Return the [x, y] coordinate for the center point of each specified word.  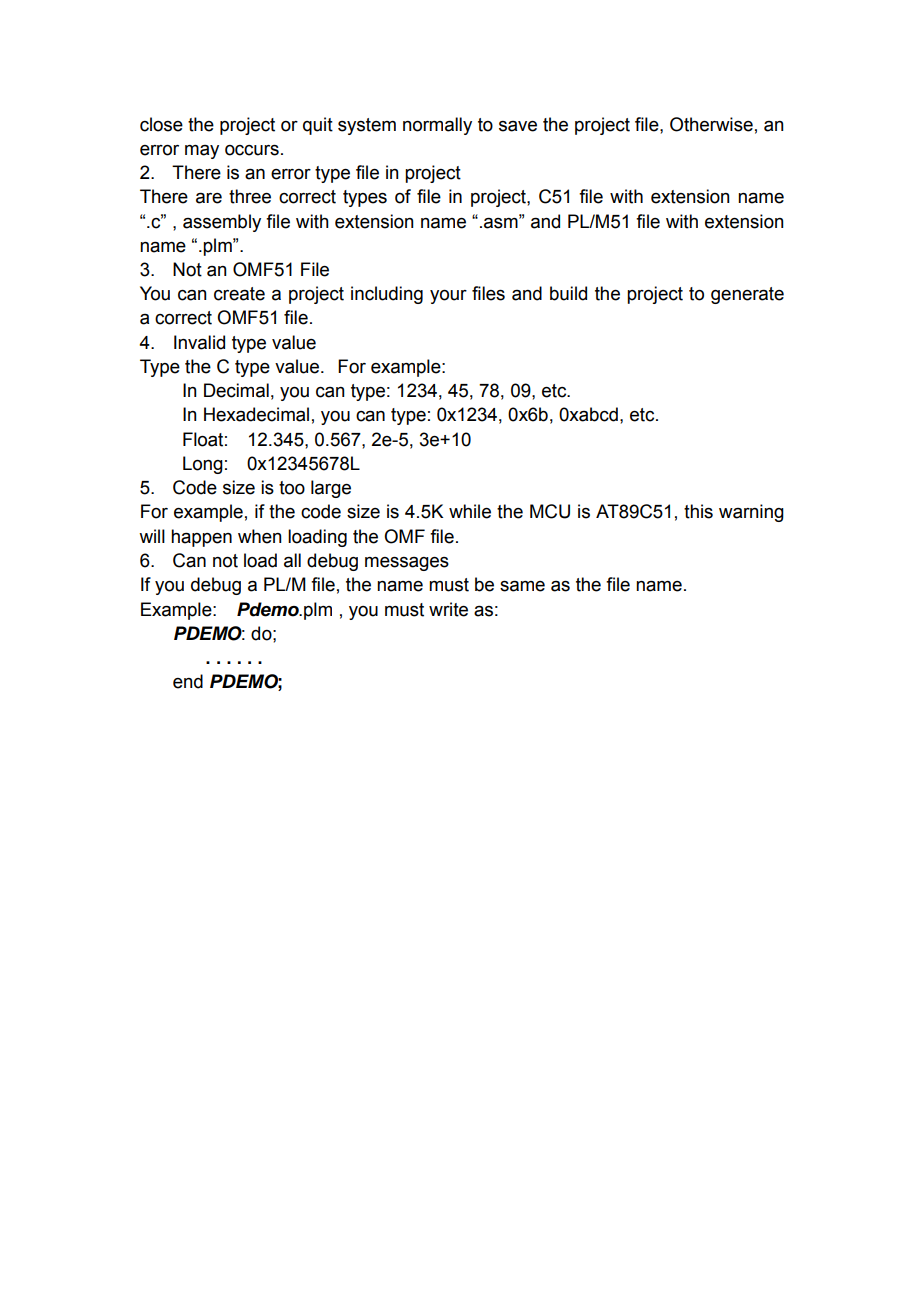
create [239, 294]
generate [747, 295]
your [448, 297]
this [698, 511]
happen [201, 538]
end [188, 681]
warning [751, 513]
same [522, 586]
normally [437, 126]
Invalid [199, 342]
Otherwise [711, 124]
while [470, 511]
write [448, 609]
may [202, 152]
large [331, 489]
